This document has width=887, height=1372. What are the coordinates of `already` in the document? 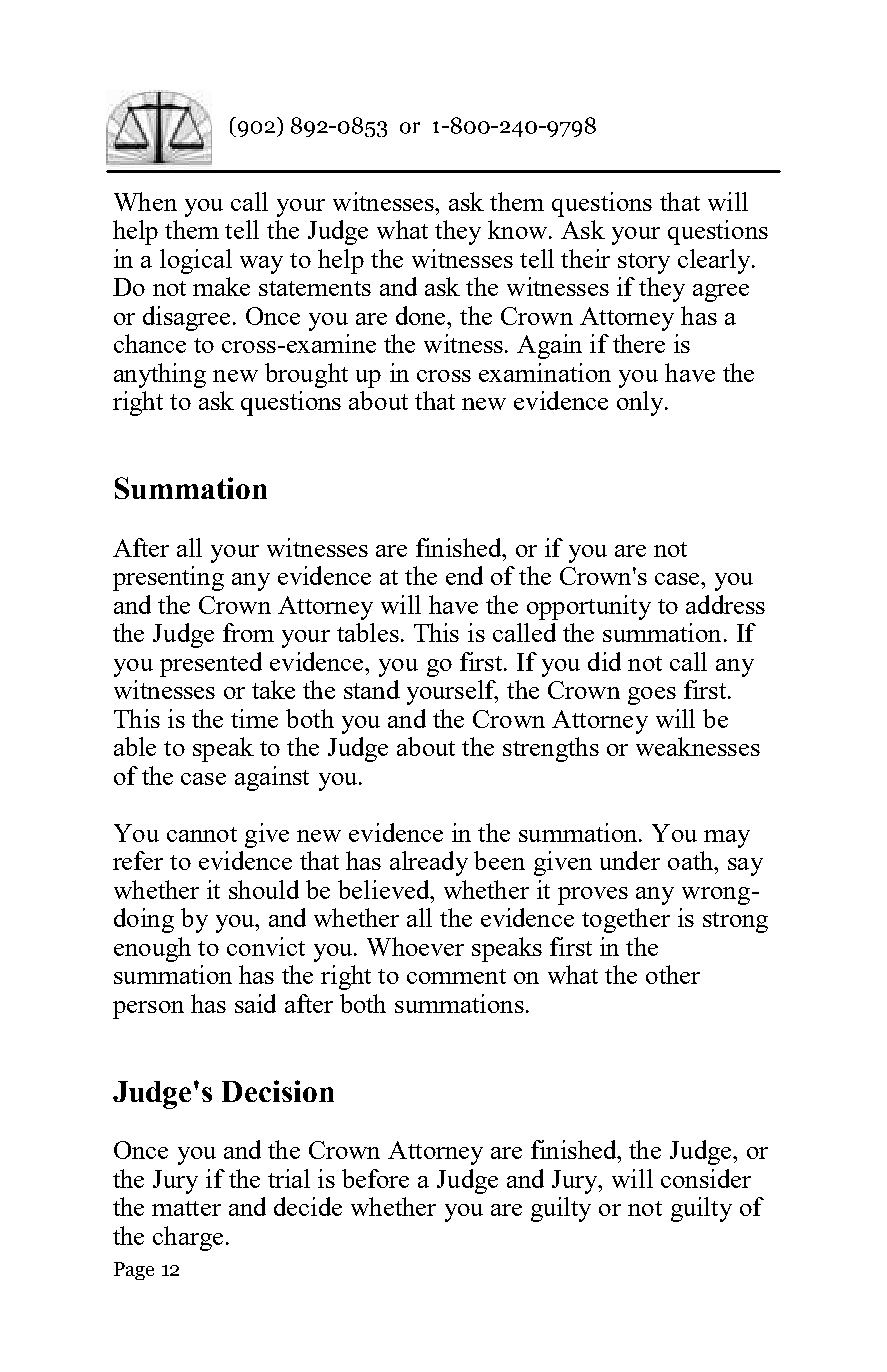 It's located at (429, 863).
